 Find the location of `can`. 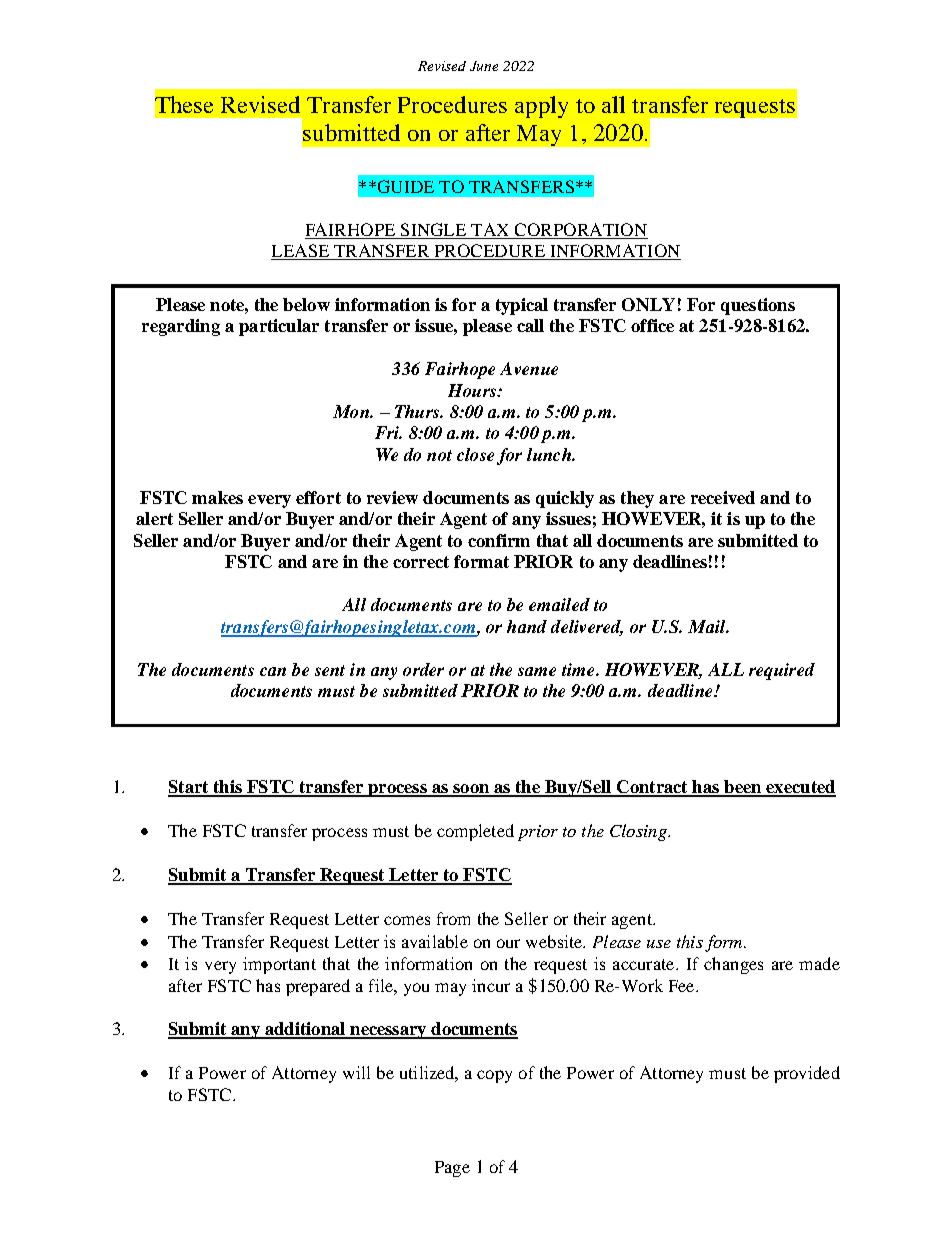

can is located at coordinates (273, 671).
